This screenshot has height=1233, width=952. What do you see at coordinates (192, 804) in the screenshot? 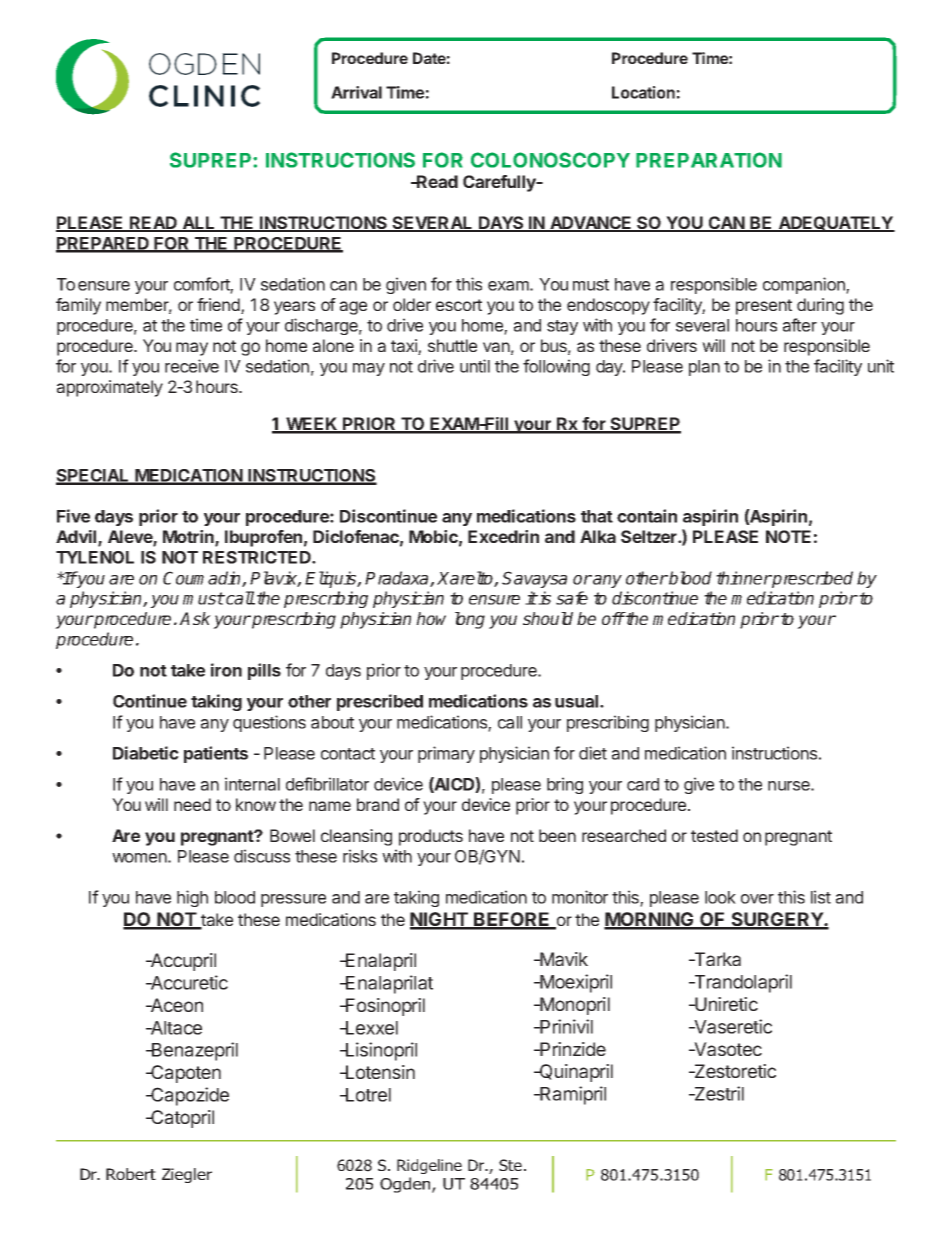
I see `need` at bounding box center [192, 804].
